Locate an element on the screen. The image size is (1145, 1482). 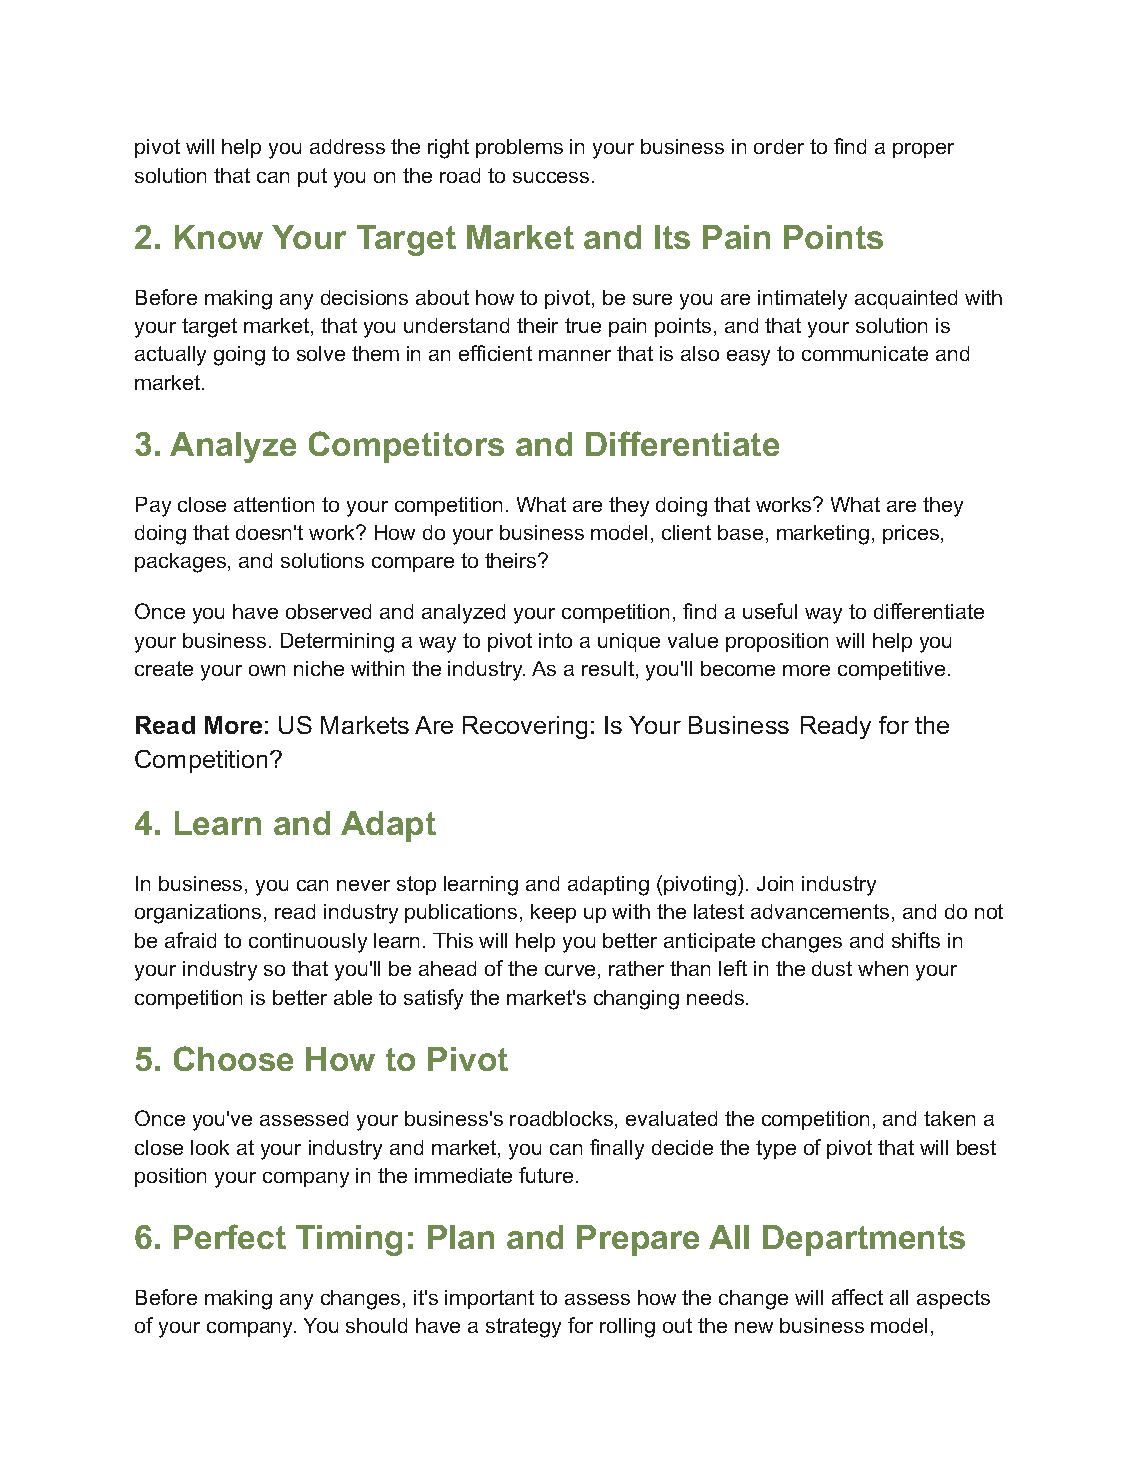
attention is located at coordinates (274, 504).
